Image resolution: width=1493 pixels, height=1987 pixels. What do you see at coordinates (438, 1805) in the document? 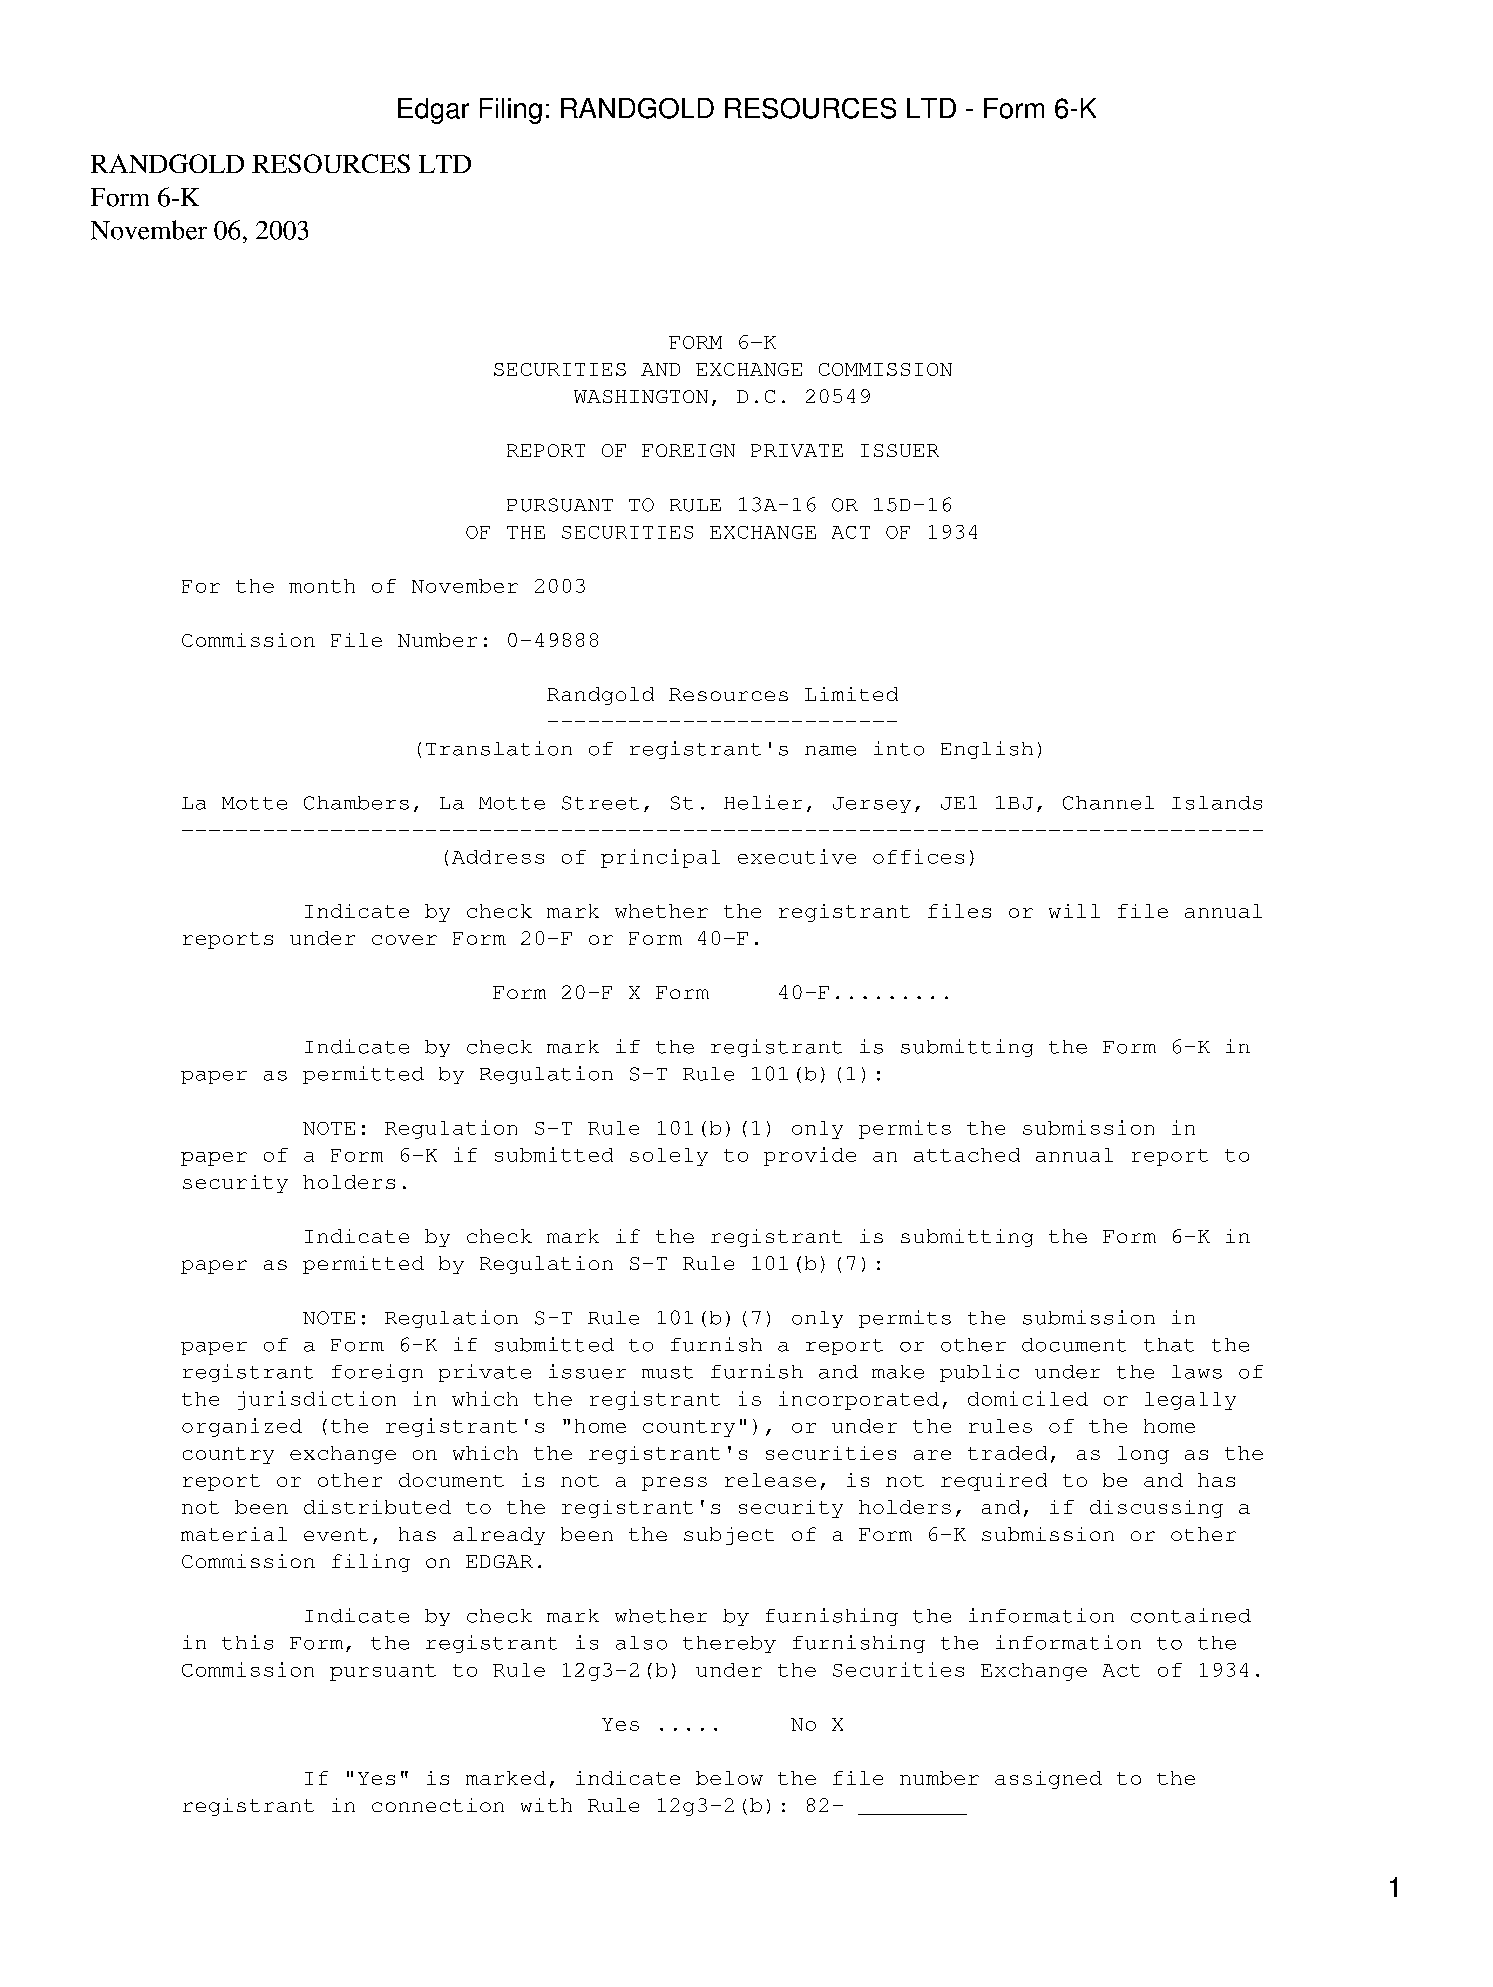
I see `connection` at bounding box center [438, 1805].
